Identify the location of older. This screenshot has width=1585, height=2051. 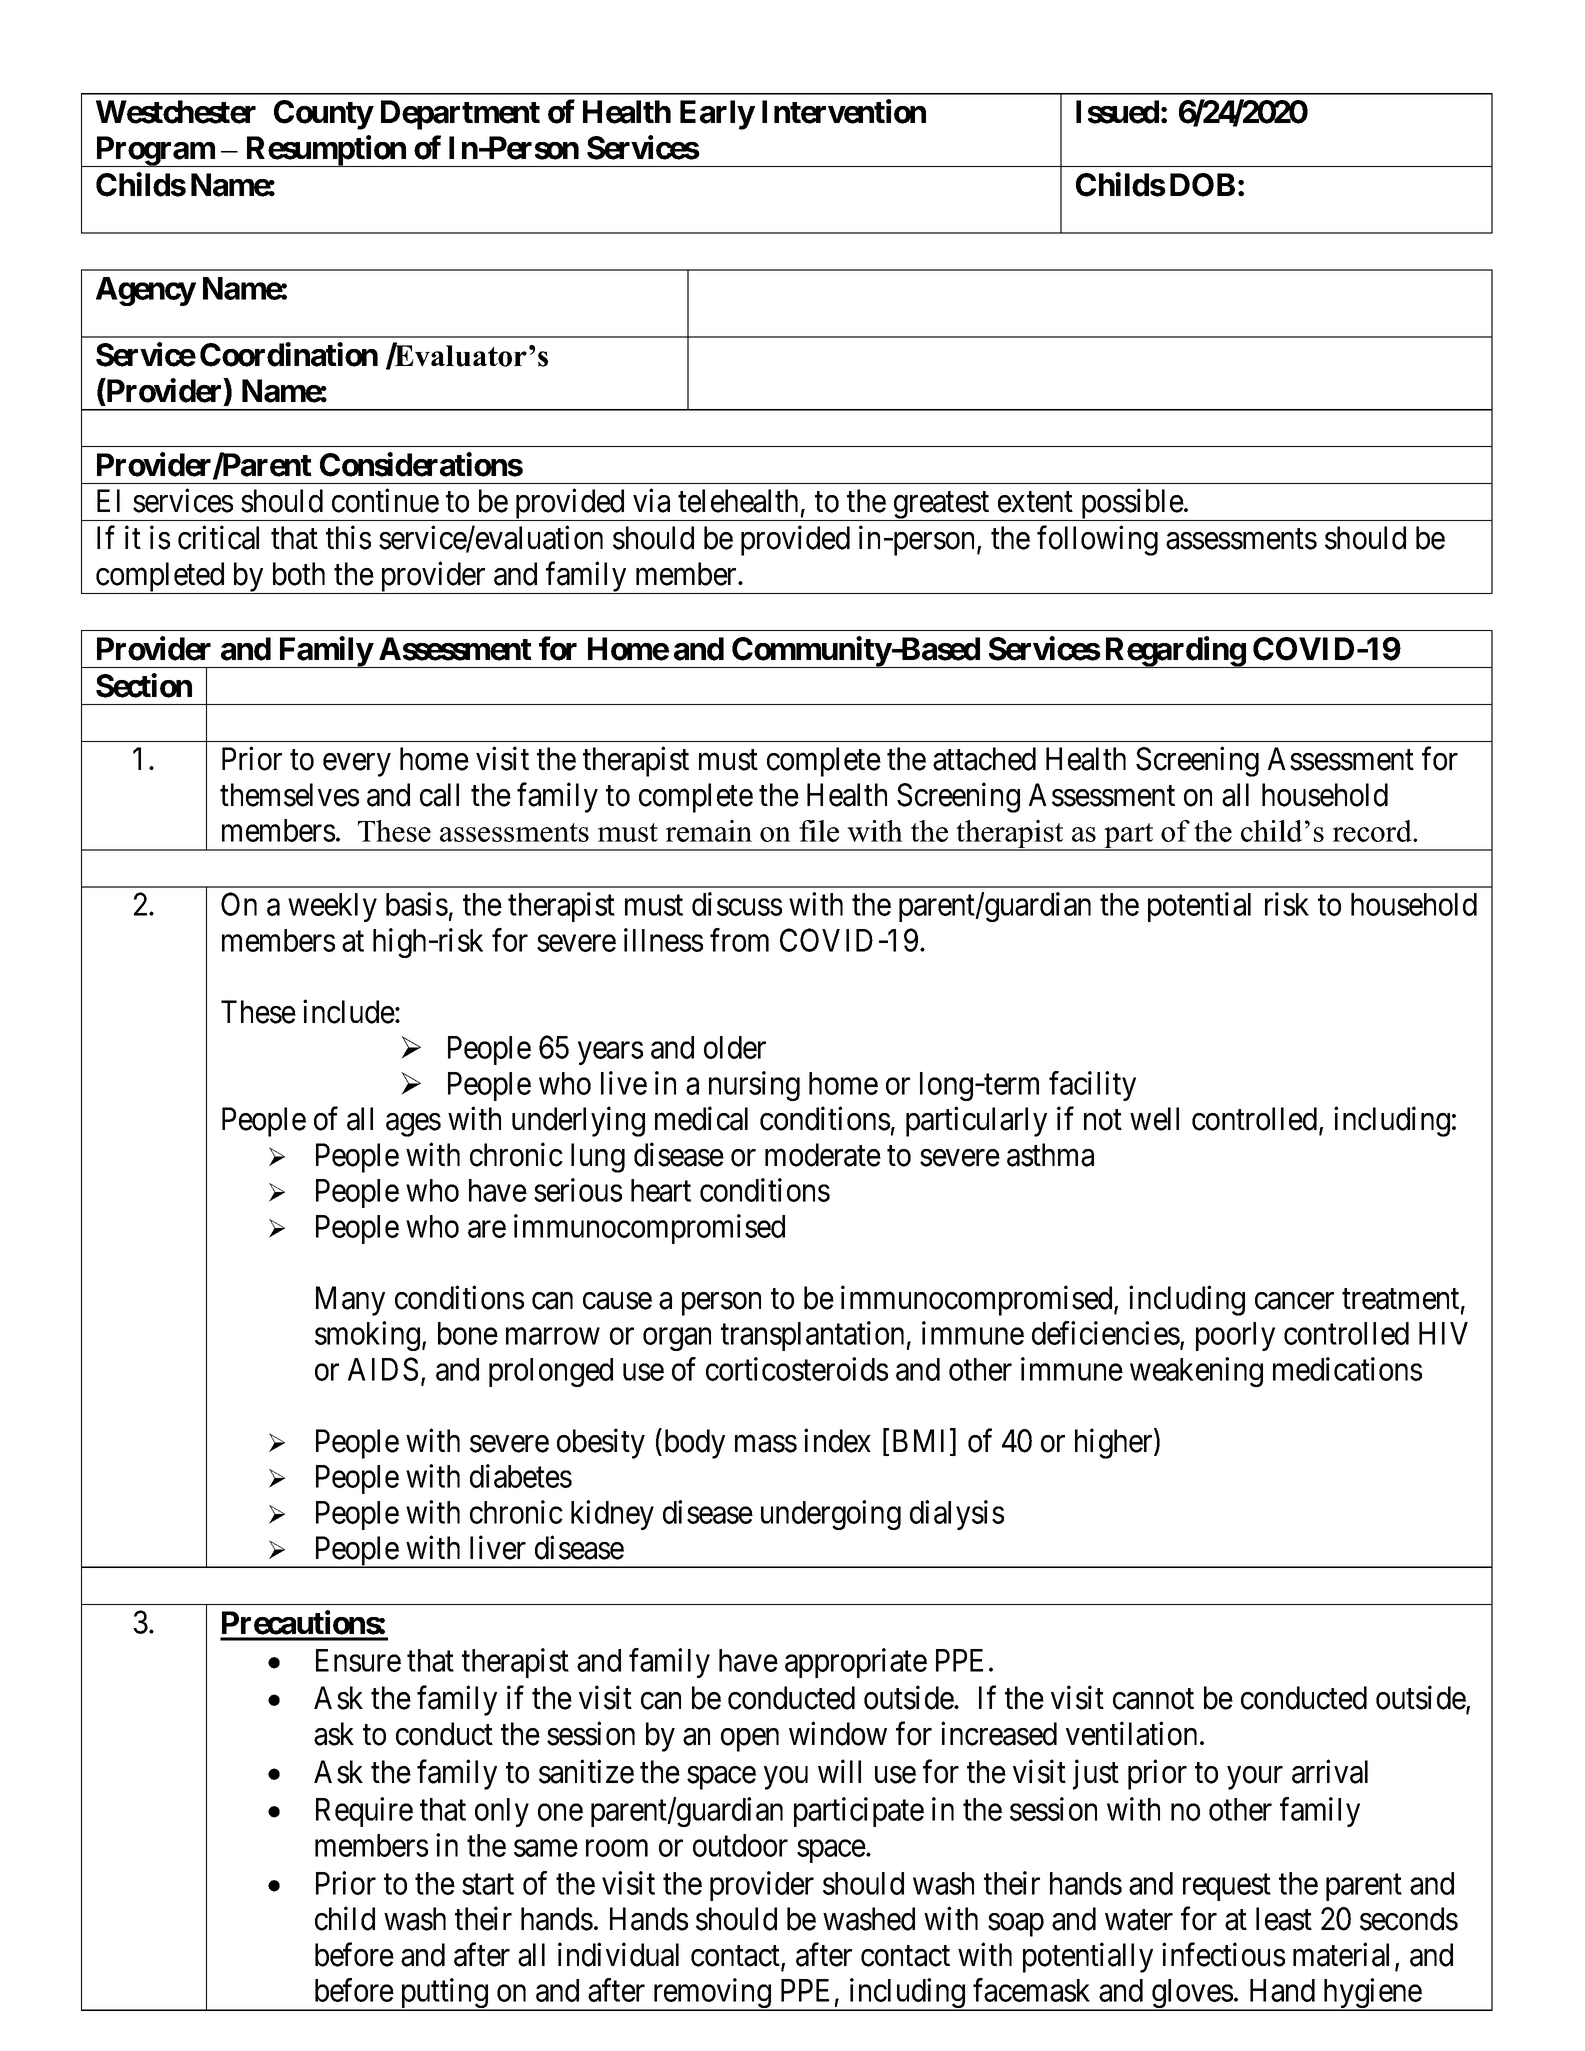
(735, 1047).
